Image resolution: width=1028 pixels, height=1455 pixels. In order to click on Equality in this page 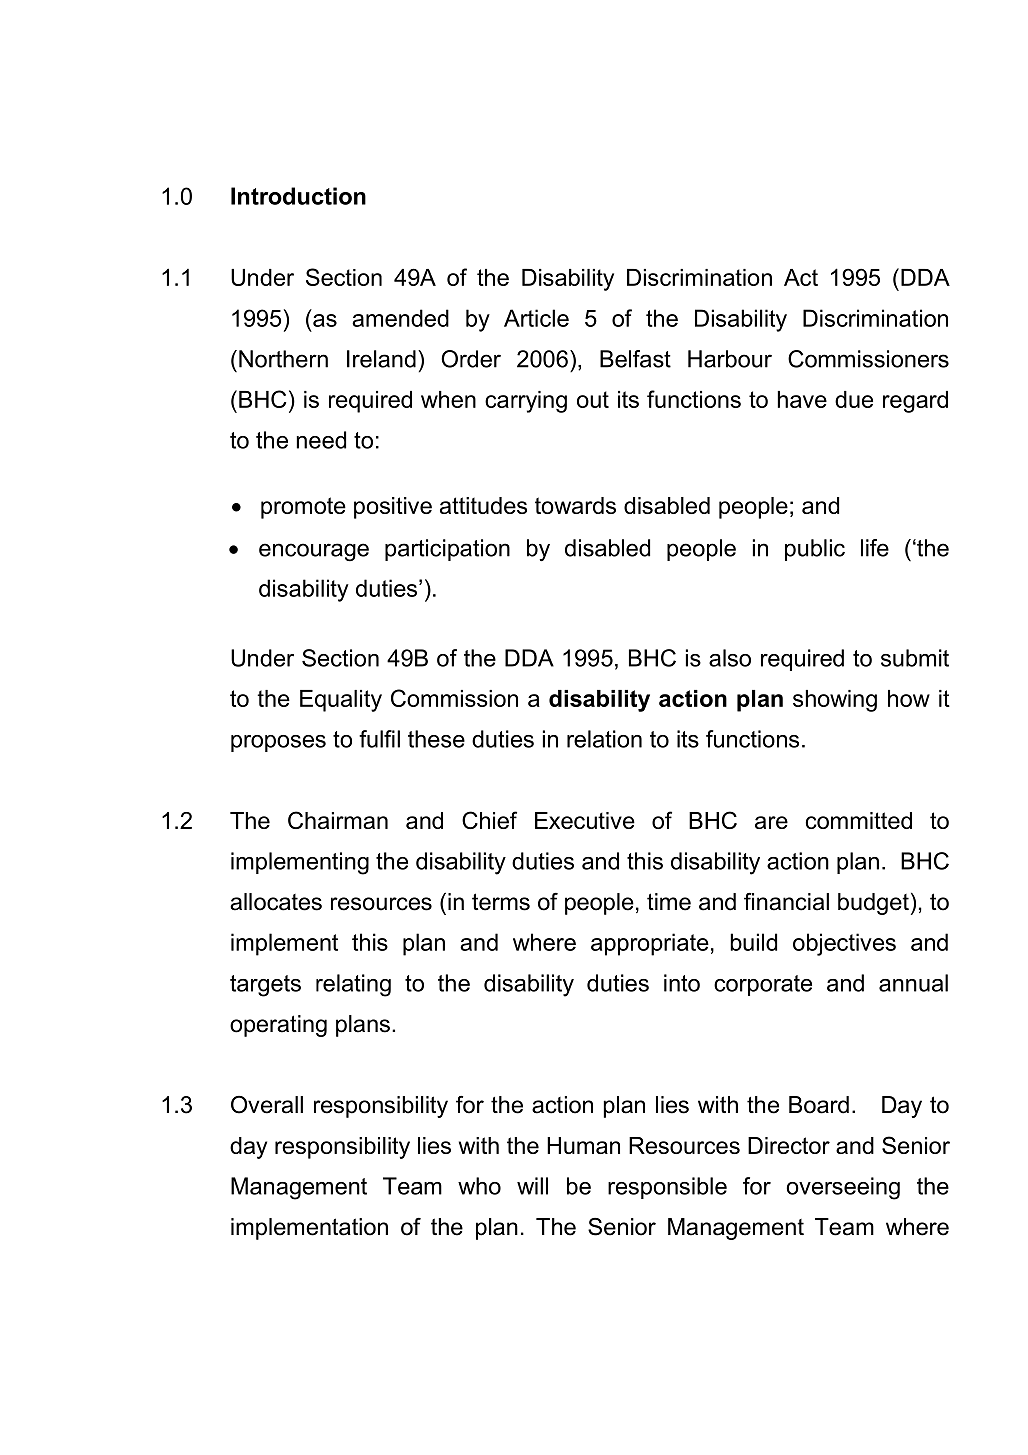, I will do `click(341, 701)`.
